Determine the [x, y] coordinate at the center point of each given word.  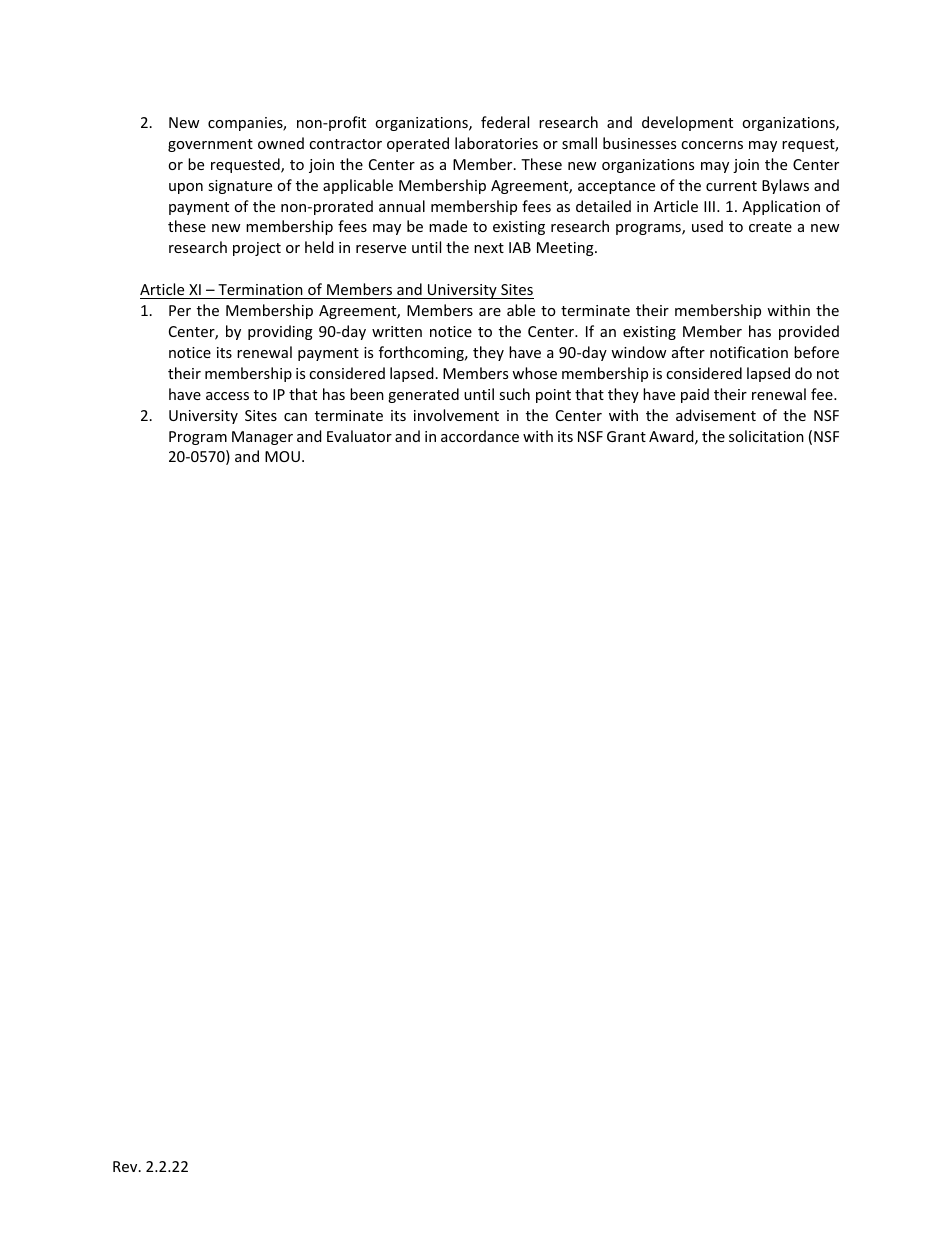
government [210, 145]
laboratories [496, 143]
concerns [712, 145]
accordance [480, 436]
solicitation [766, 436]
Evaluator [359, 436]
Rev [126, 1166]
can [295, 417]
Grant [626, 436]
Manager [262, 438]
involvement [456, 415]
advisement [716, 415]
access [227, 396]
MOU [282, 456]
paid [695, 395]
